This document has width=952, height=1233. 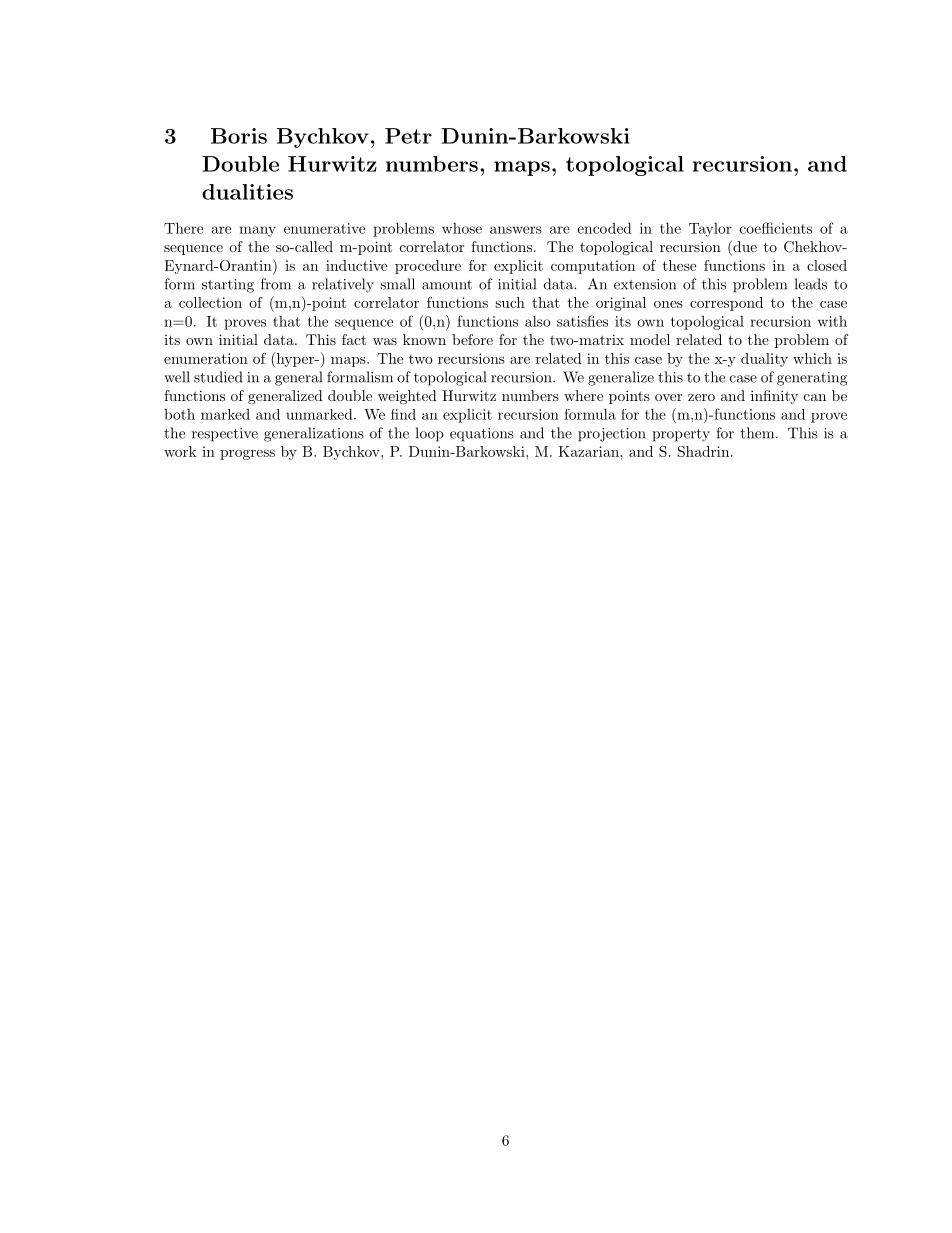 What do you see at coordinates (239, 136) in the document?
I see `Boris` at bounding box center [239, 136].
